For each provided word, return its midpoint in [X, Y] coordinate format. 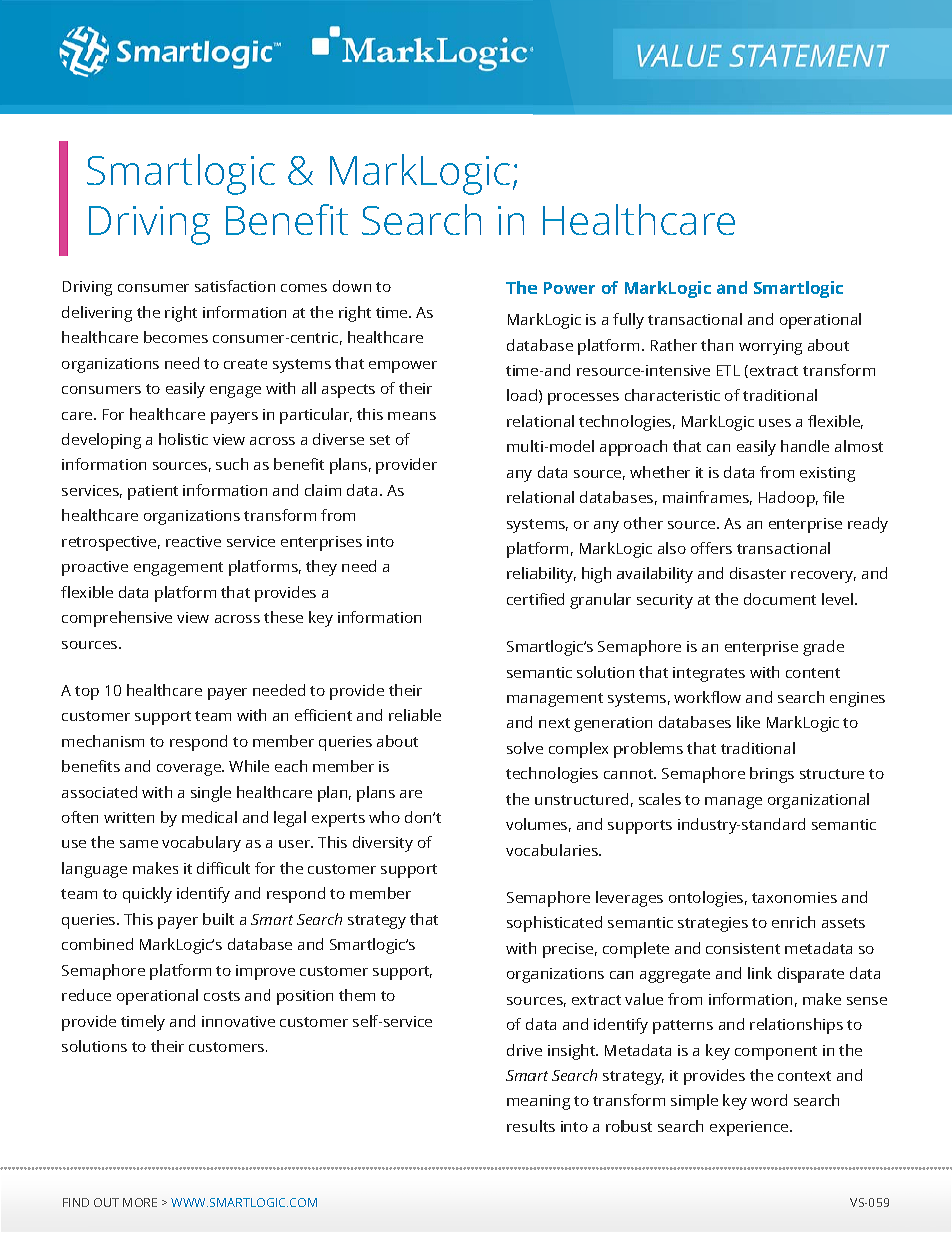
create [245, 364]
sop [519, 926]
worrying [770, 347]
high [596, 575]
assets [843, 923]
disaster [758, 573]
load [522, 395]
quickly [147, 895]
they [321, 568]
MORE [140, 1202]
